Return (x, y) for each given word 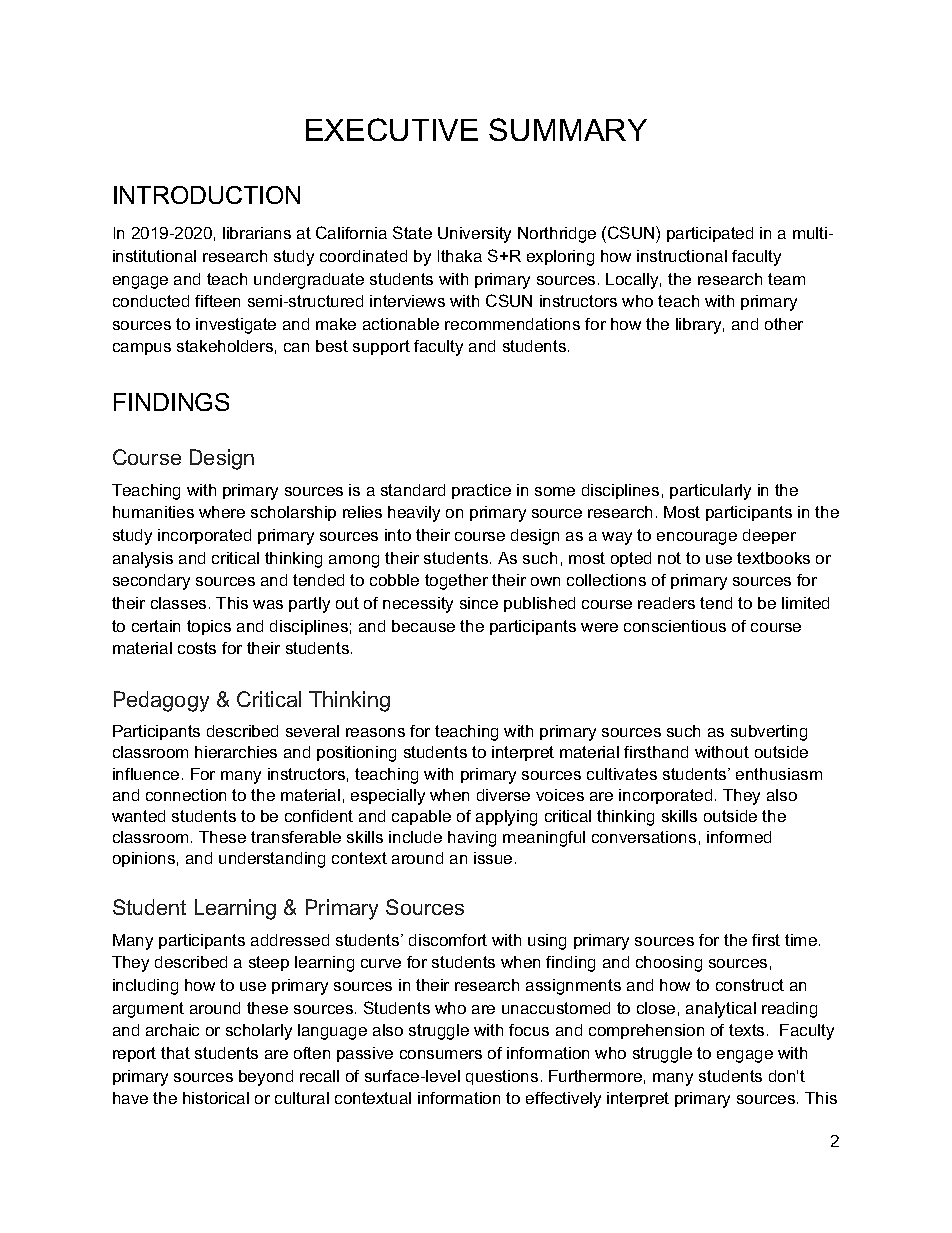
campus (142, 349)
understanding (272, 860)
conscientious (675, 626)
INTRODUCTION (207, 195)
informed (739, 837)
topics (209, 627)
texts (746, 1030)
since (479, 603)
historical (216, 1098)
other (784, 324)
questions (502, 1077)
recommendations (512, 324)
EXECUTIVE (392, 129)
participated (710, 234)
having (472, 839)
